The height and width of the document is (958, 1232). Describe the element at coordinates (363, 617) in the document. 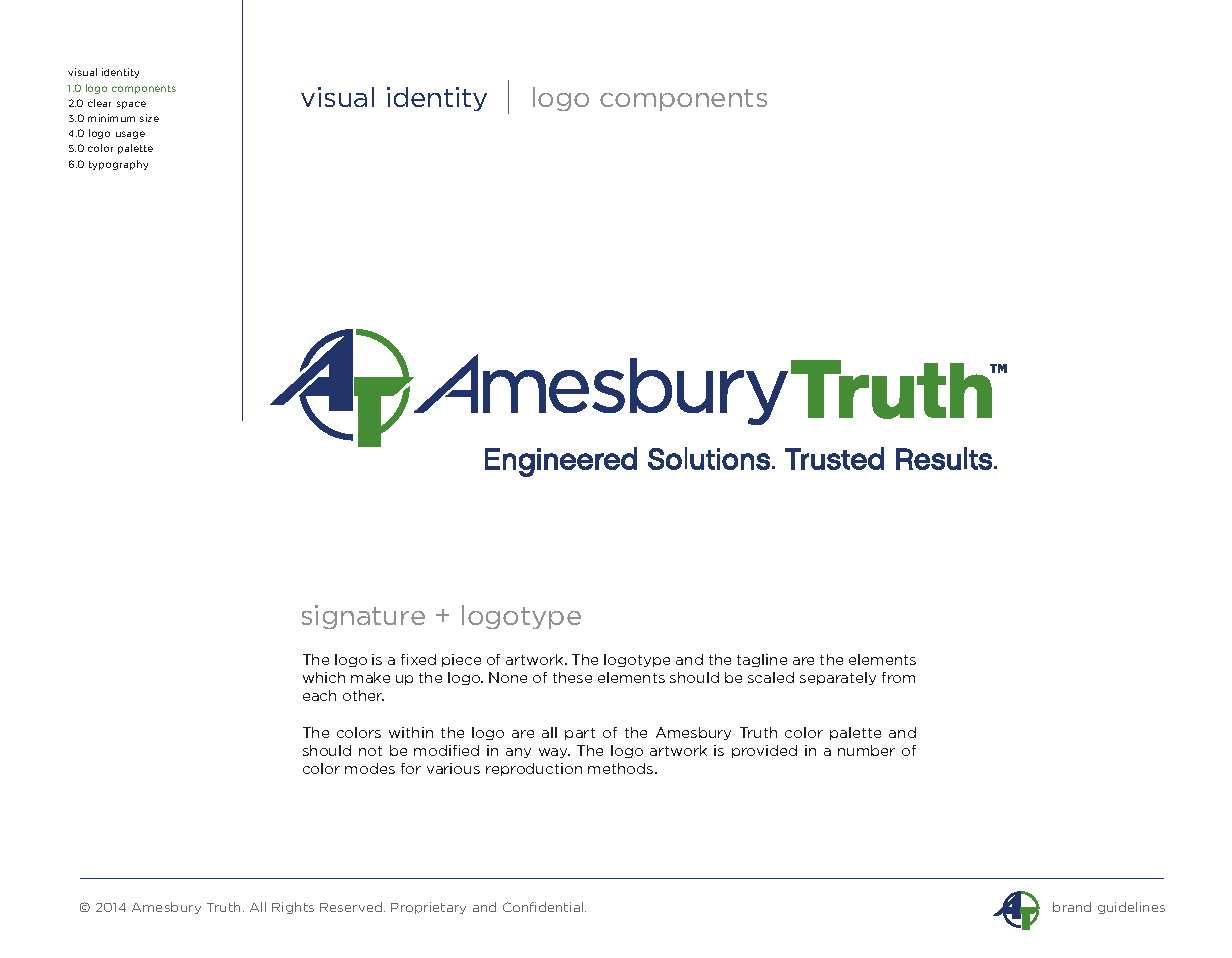

I see `signature` at that location.
